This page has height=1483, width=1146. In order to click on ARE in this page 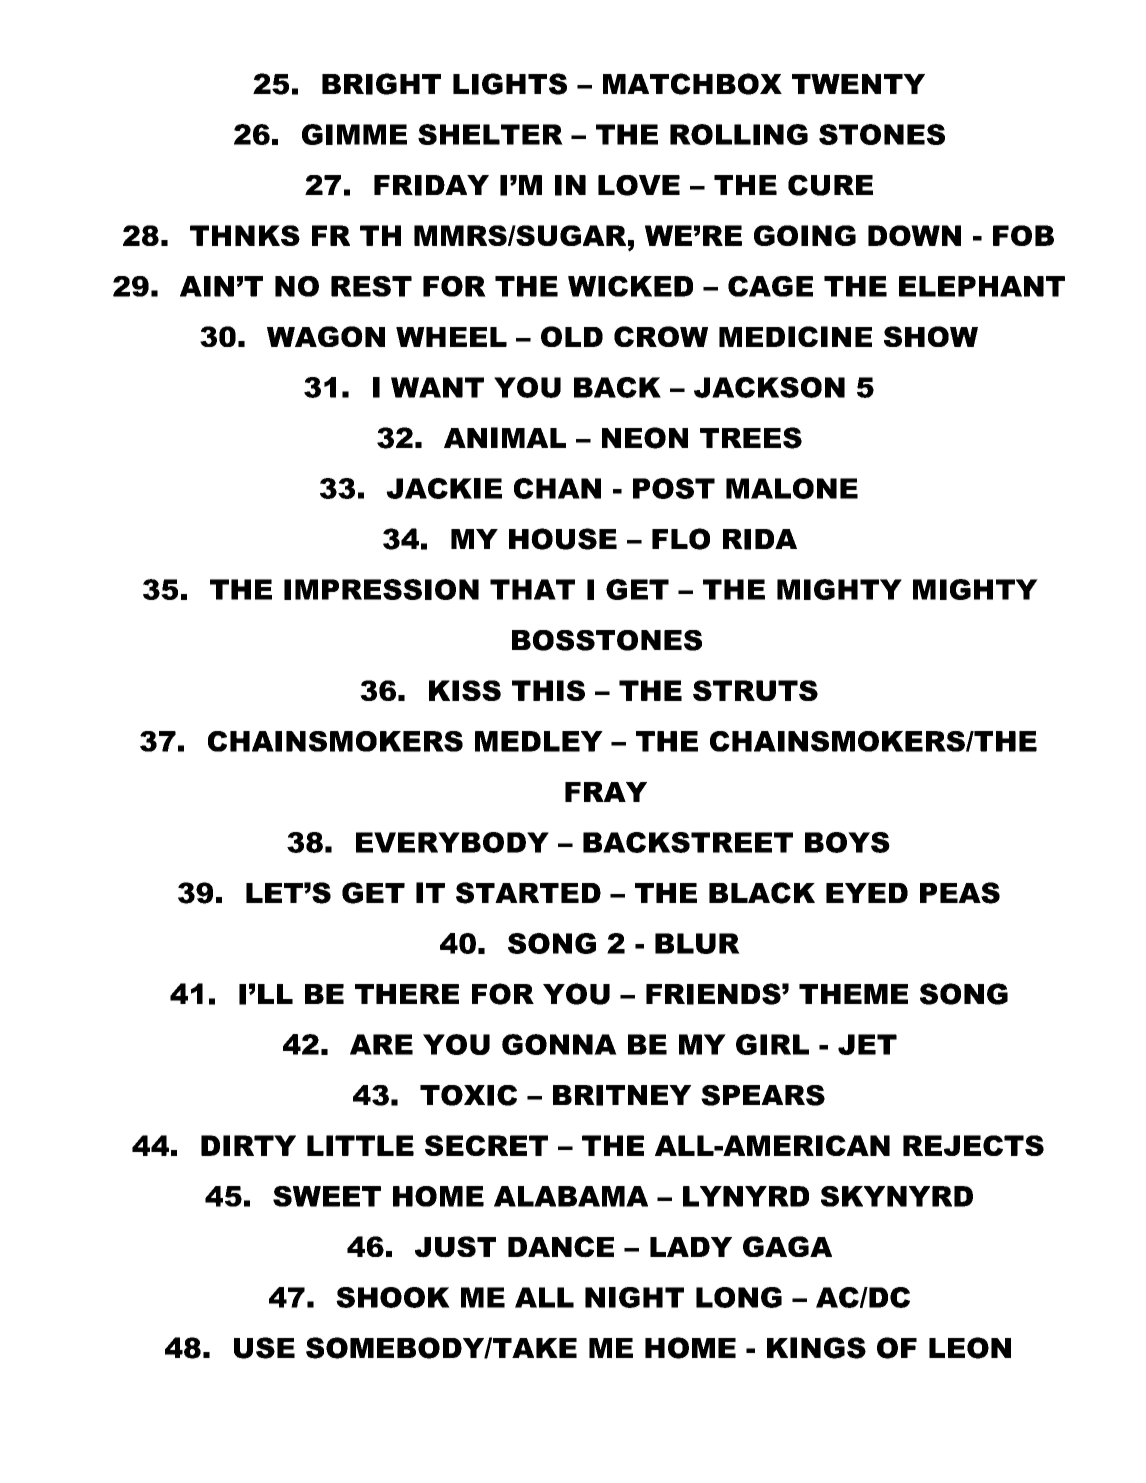, I will do `click(381, 1044)`.
